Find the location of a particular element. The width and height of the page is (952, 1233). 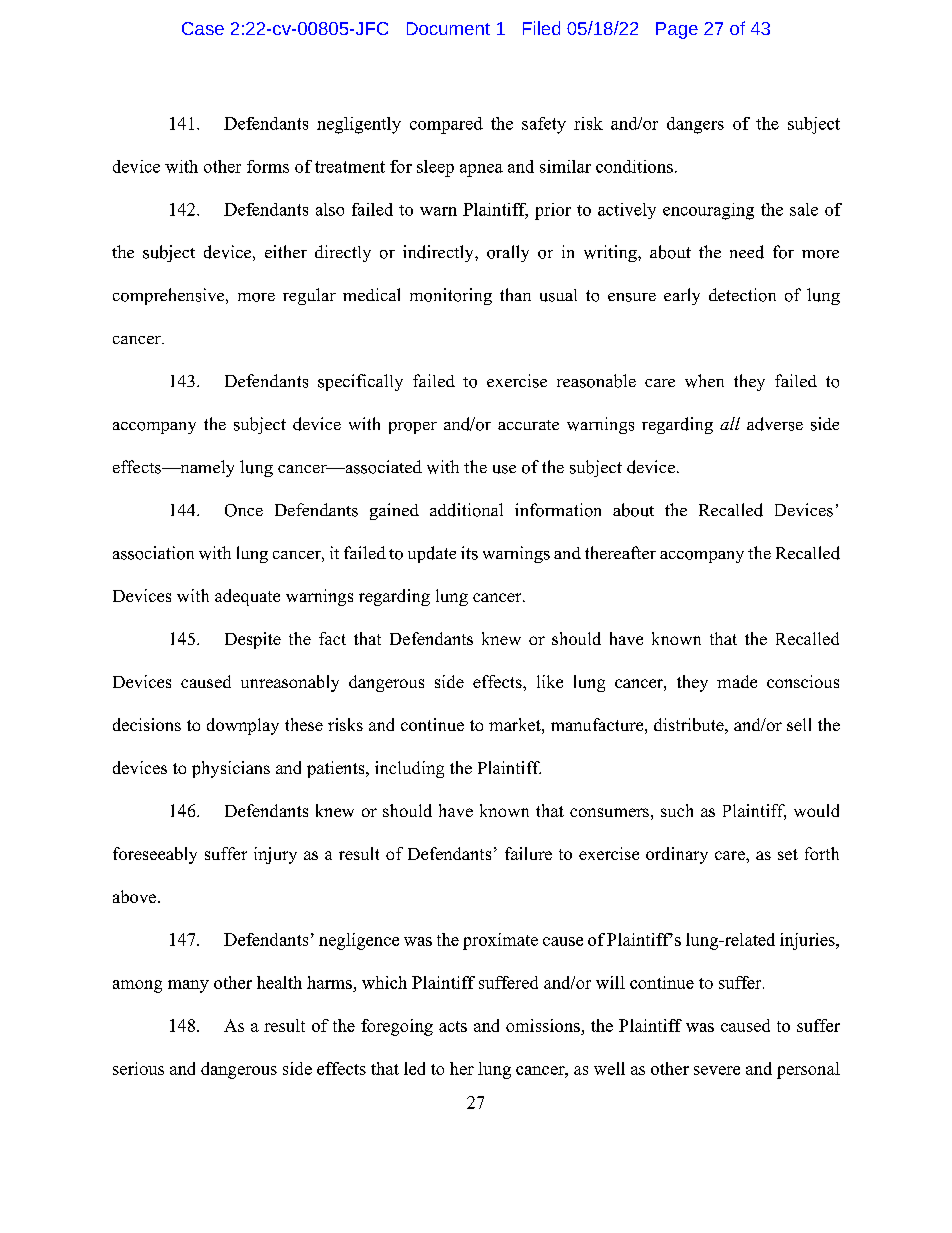

downplay is located at coordinates (243, 726).
